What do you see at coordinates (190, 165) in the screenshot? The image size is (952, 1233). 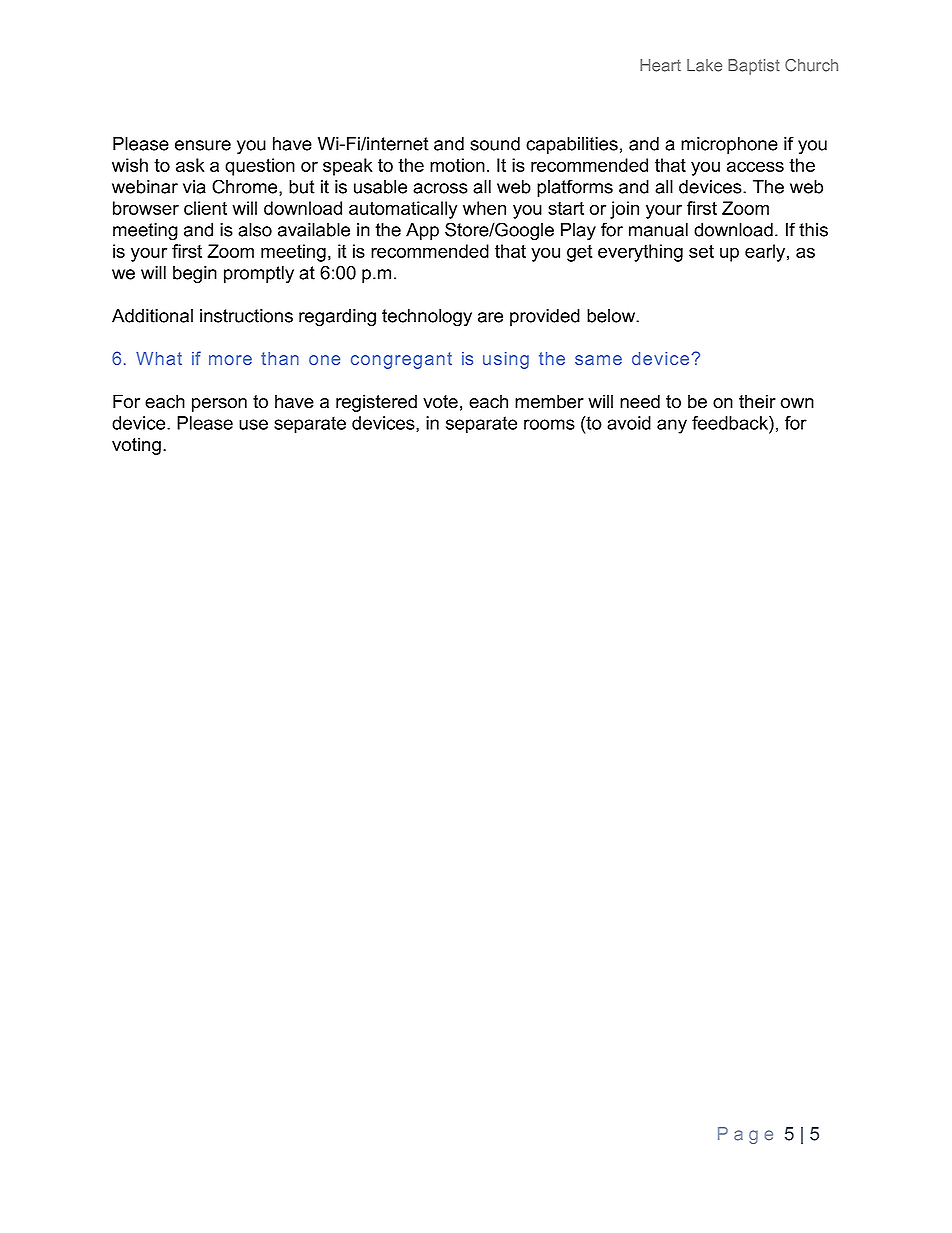 I see `ask` at bounding box center [190, 165].
